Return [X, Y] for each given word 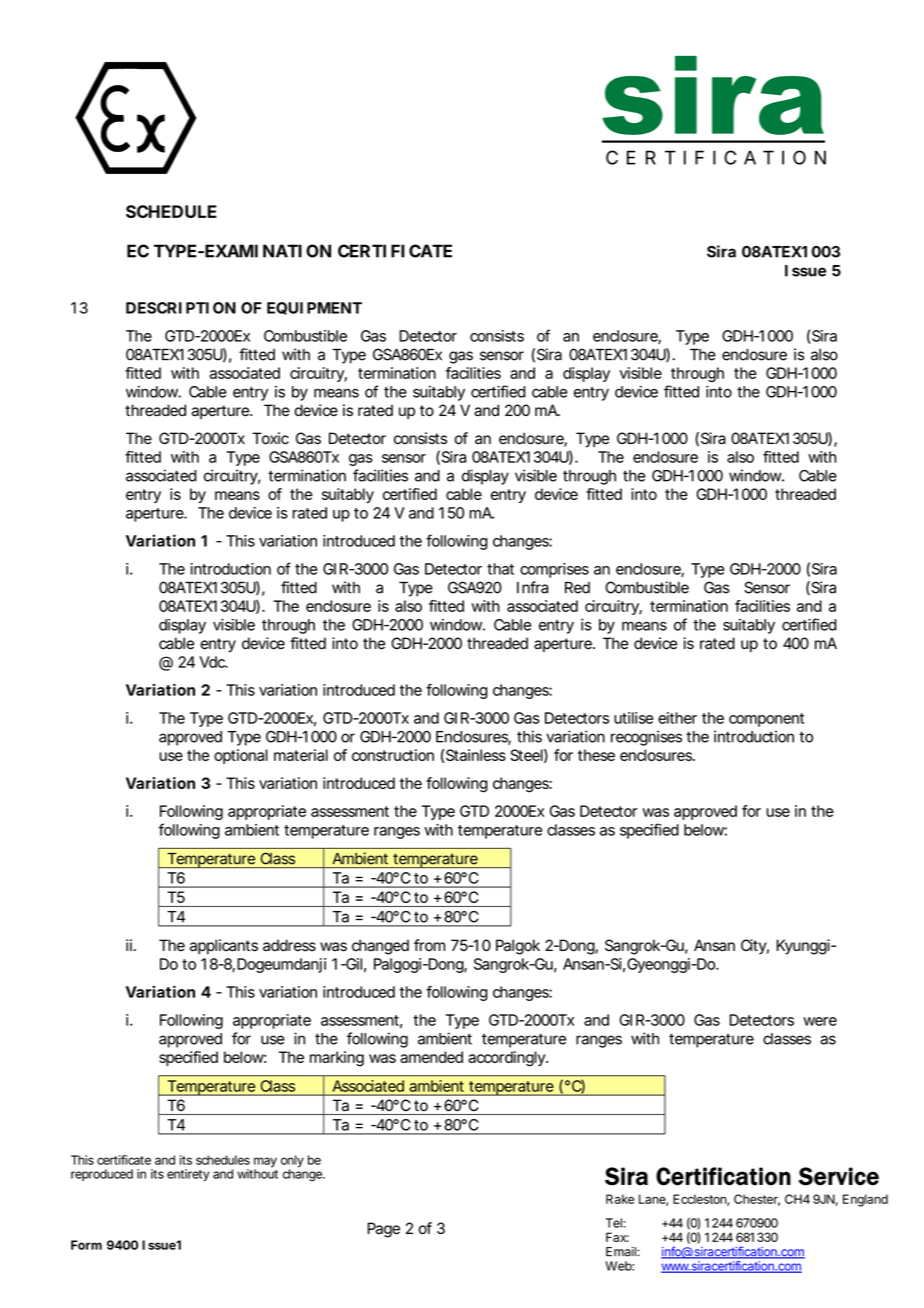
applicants [224, 946]
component [766, 720]
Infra [532, 587]
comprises [554, 570]
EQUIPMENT [314, 308]
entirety [188, 1175]
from [429, 945]
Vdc [214, 662]
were [820, 1021]
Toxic [270, 438]
